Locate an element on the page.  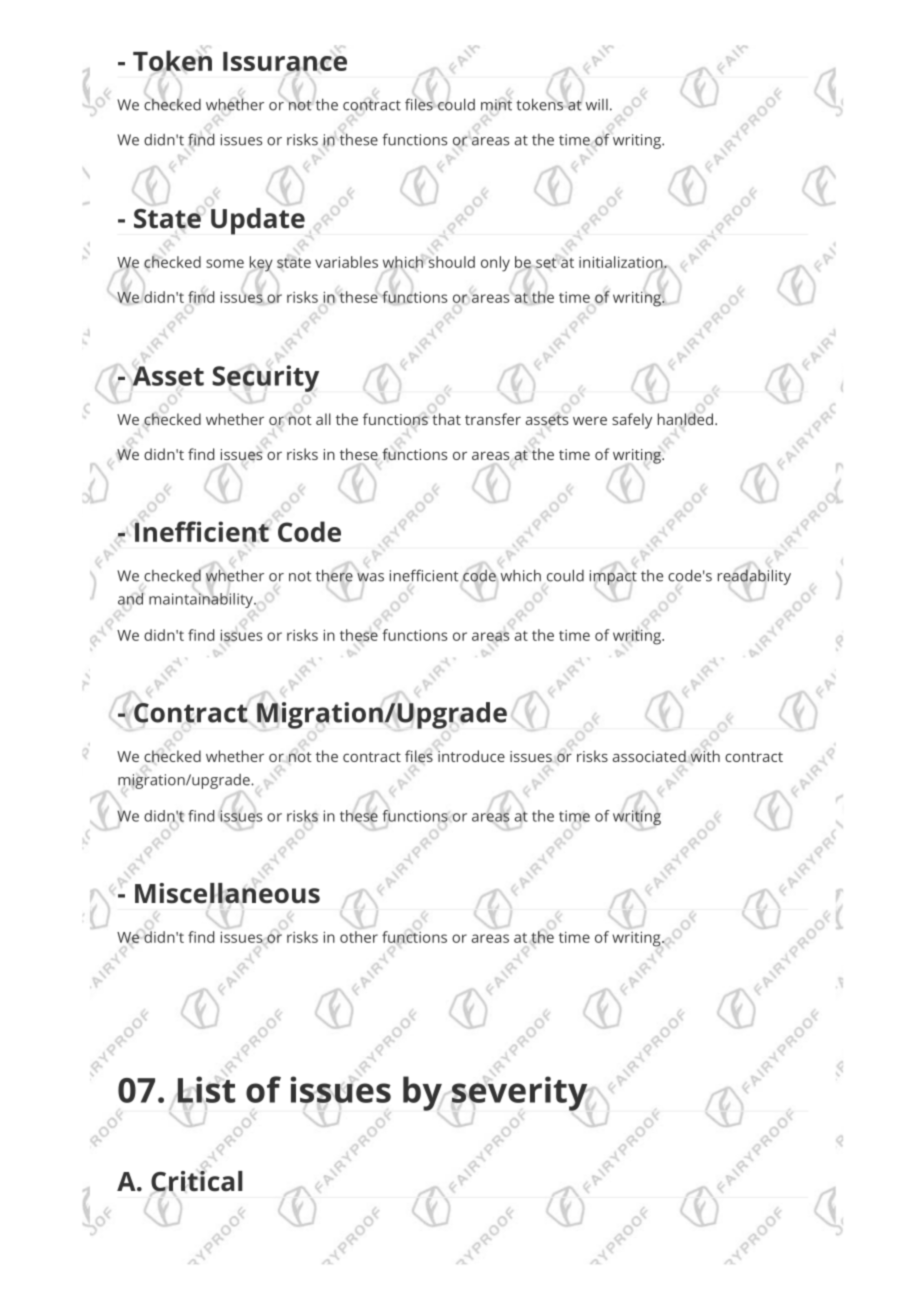
Critical is located at coordinates (197, 1182).
